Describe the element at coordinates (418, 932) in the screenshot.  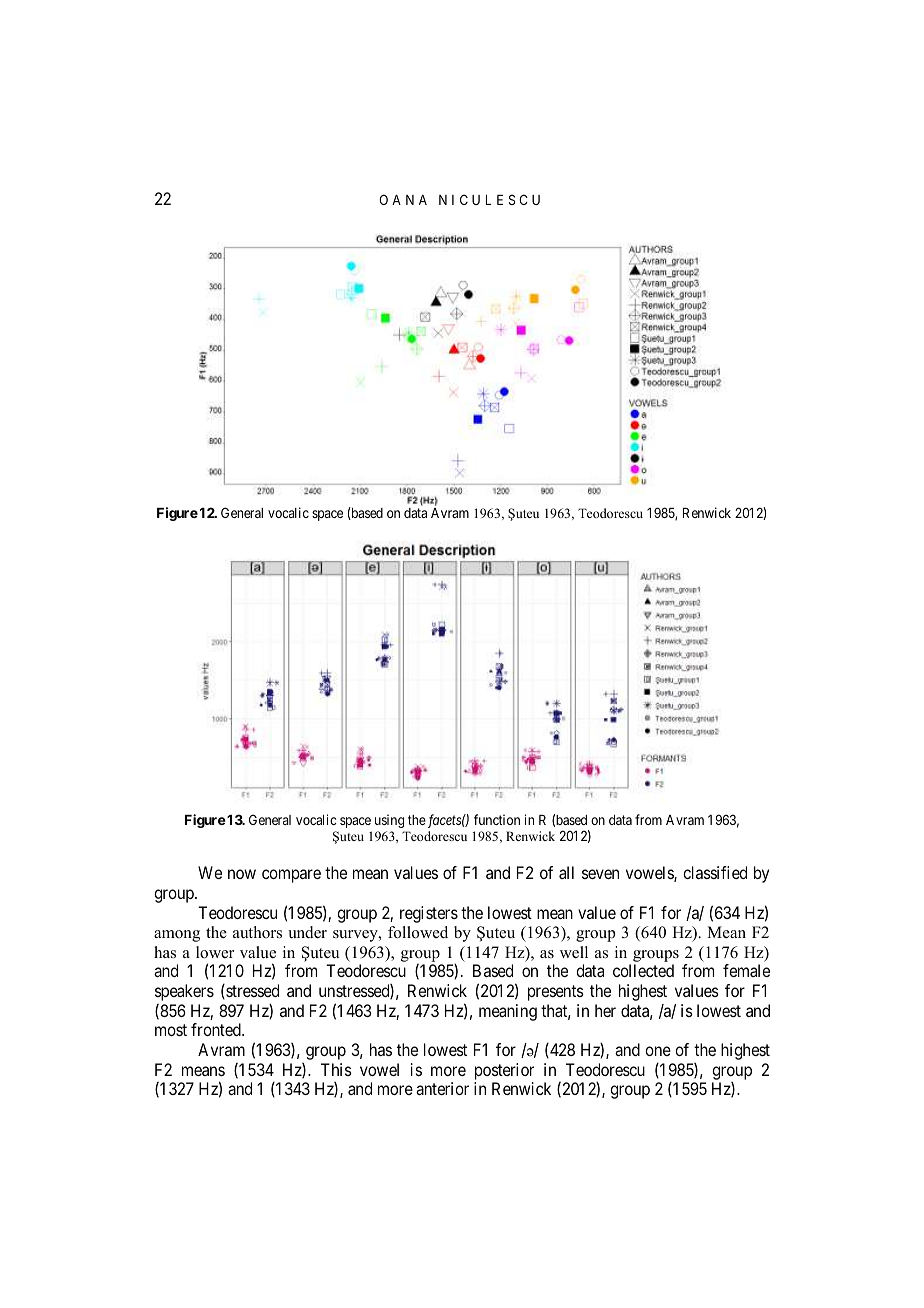
I see `followed` at that location.
